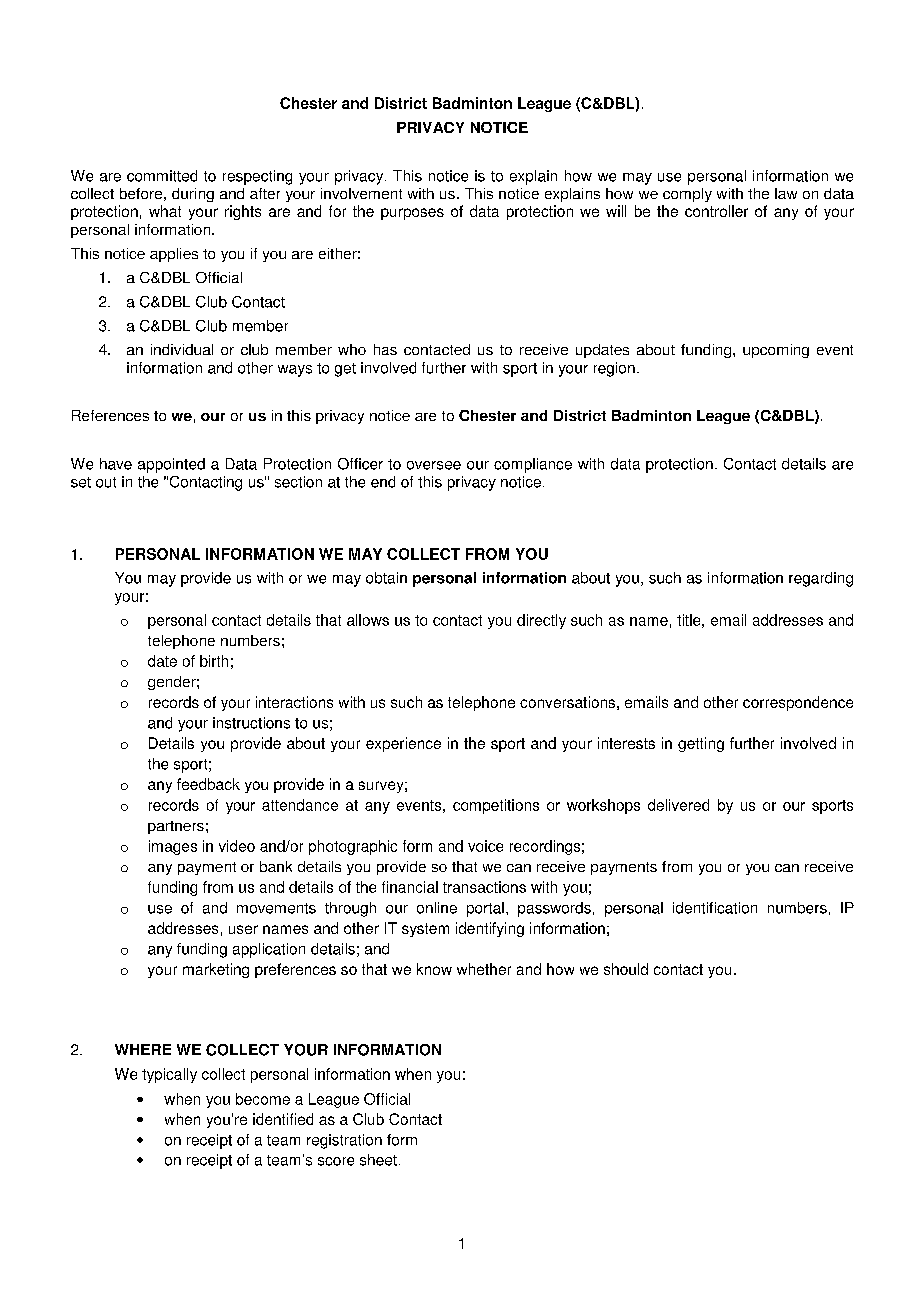 This screenshot has height=1308, width=924. Describe the element at coordinates (368, 620) in the screenshot. I see `allows` at that location.
